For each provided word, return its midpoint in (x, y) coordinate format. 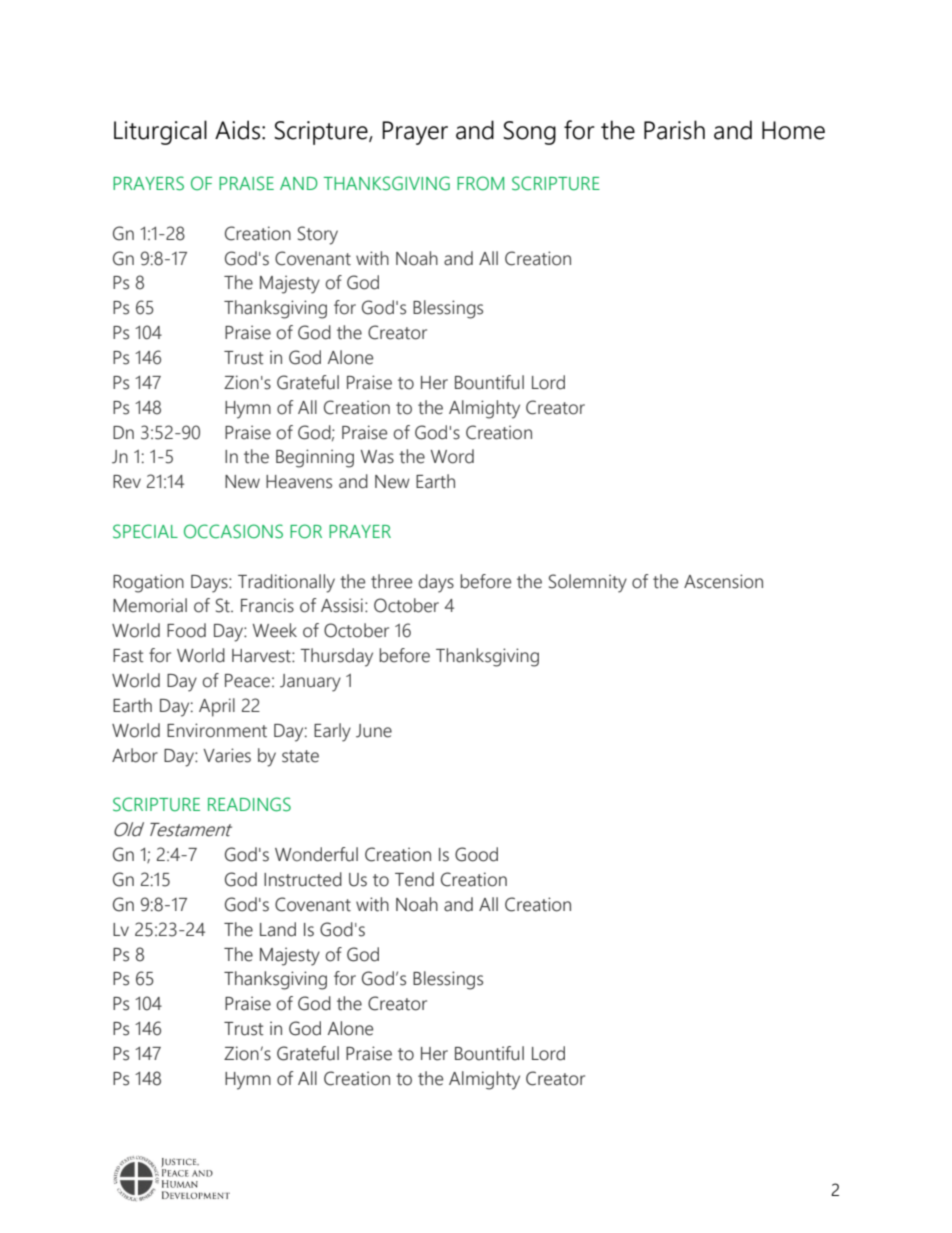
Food (186, 630)
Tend (414, 879)
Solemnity (588, 583)
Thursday (336, 657)
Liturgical (160, 132)
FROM (480, 183)
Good (476, 854)
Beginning (315, 458)
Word (452, 456)
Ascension (723, 581)
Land (278, 929)
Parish (674, 130)
